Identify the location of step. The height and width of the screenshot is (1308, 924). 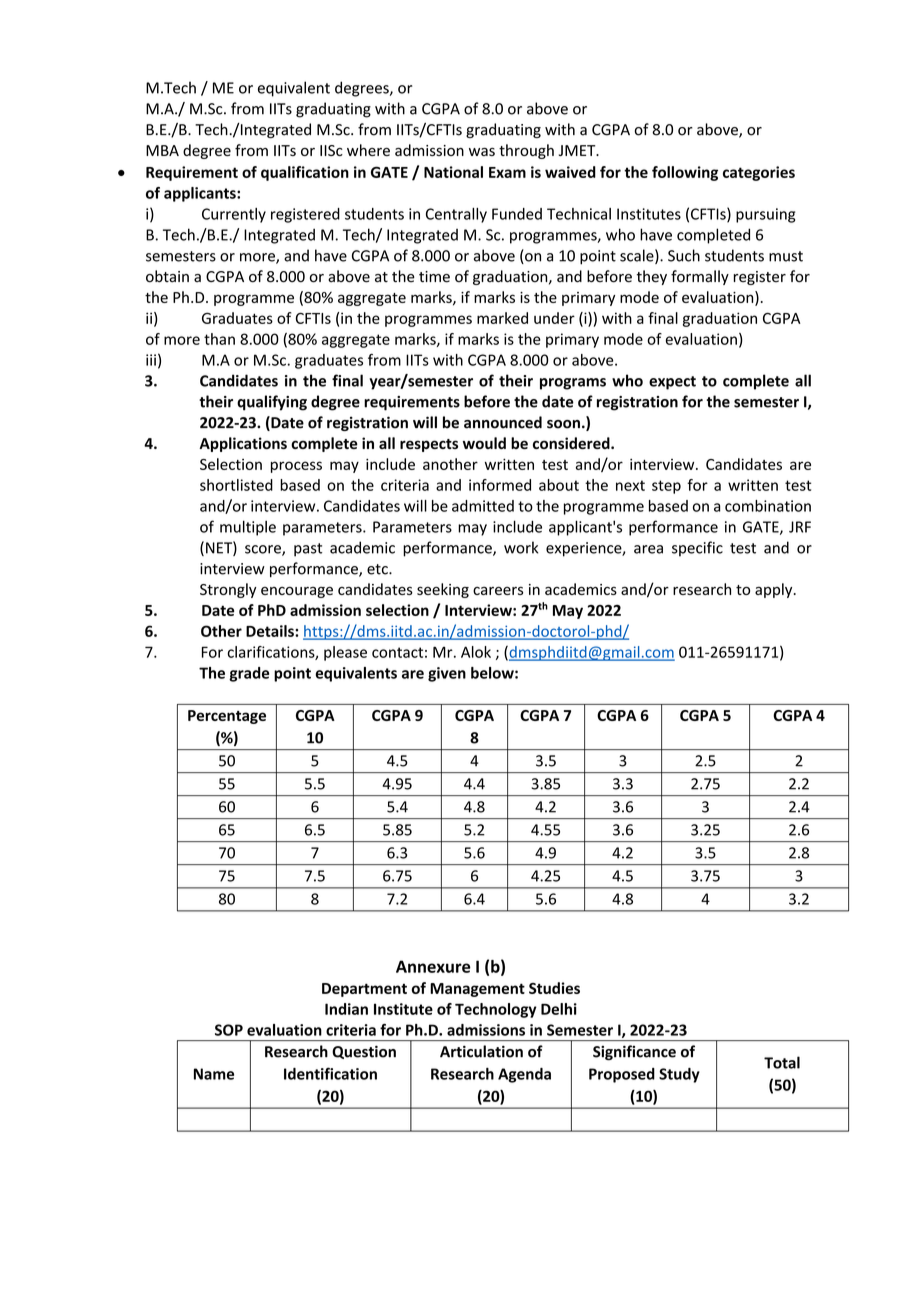
(666, 487).
